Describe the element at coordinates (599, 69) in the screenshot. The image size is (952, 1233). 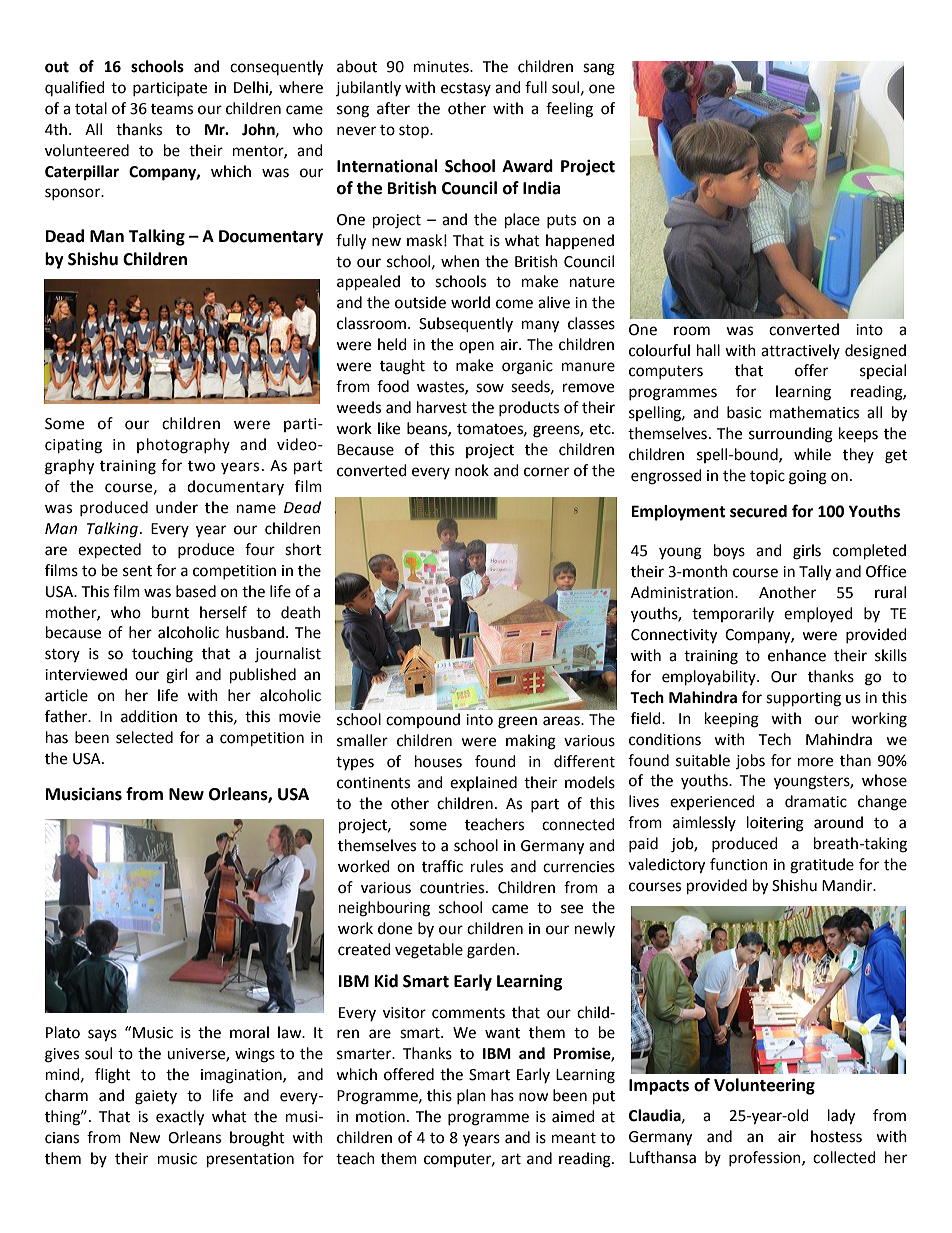
I see `sang` at that location.
